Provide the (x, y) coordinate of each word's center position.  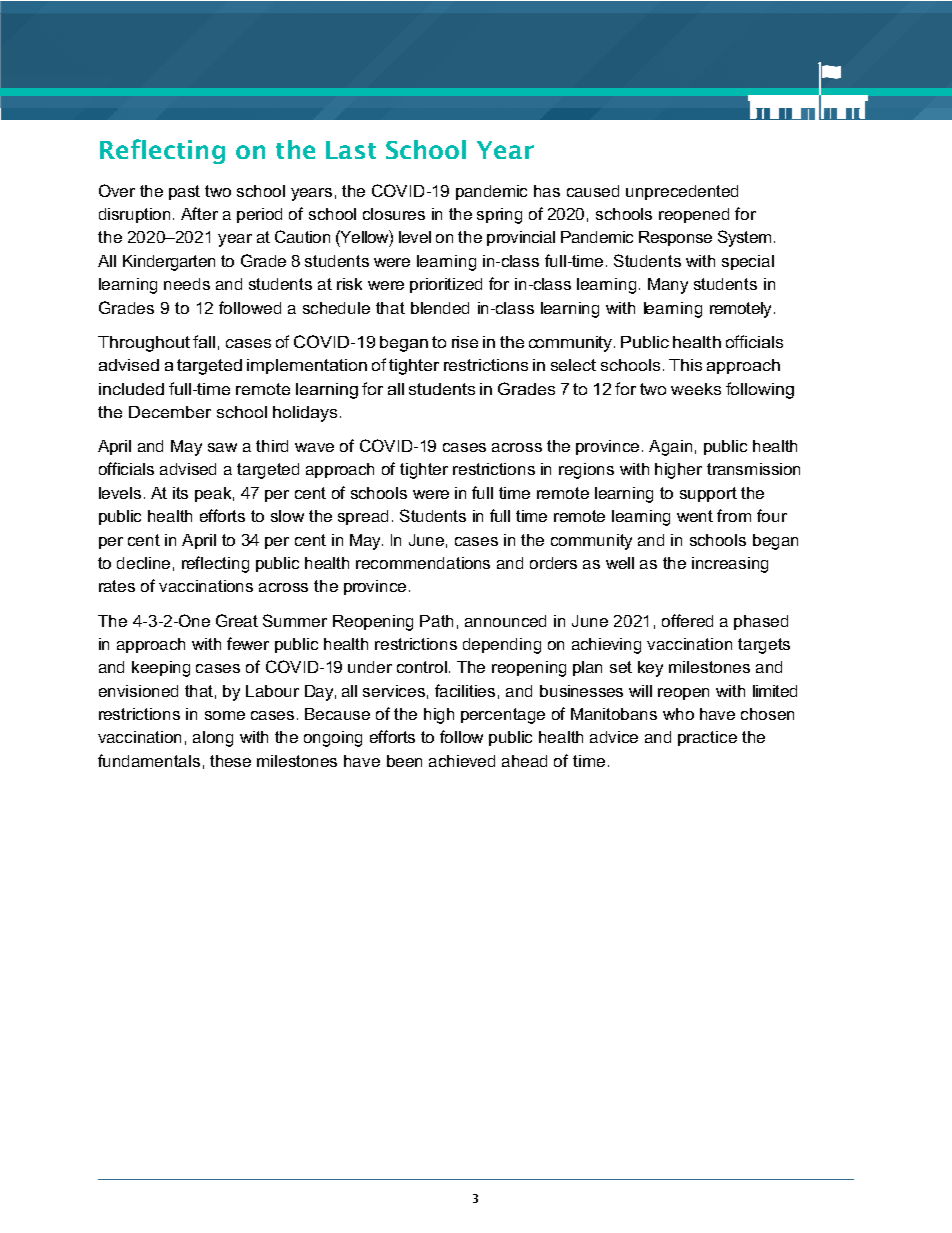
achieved (462, 761)
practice (707, 738)
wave (314, 447)
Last (351, 150)
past (184, 192)
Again (670, 448)
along (213, 739)
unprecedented (682, 192)
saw (222, 447)
